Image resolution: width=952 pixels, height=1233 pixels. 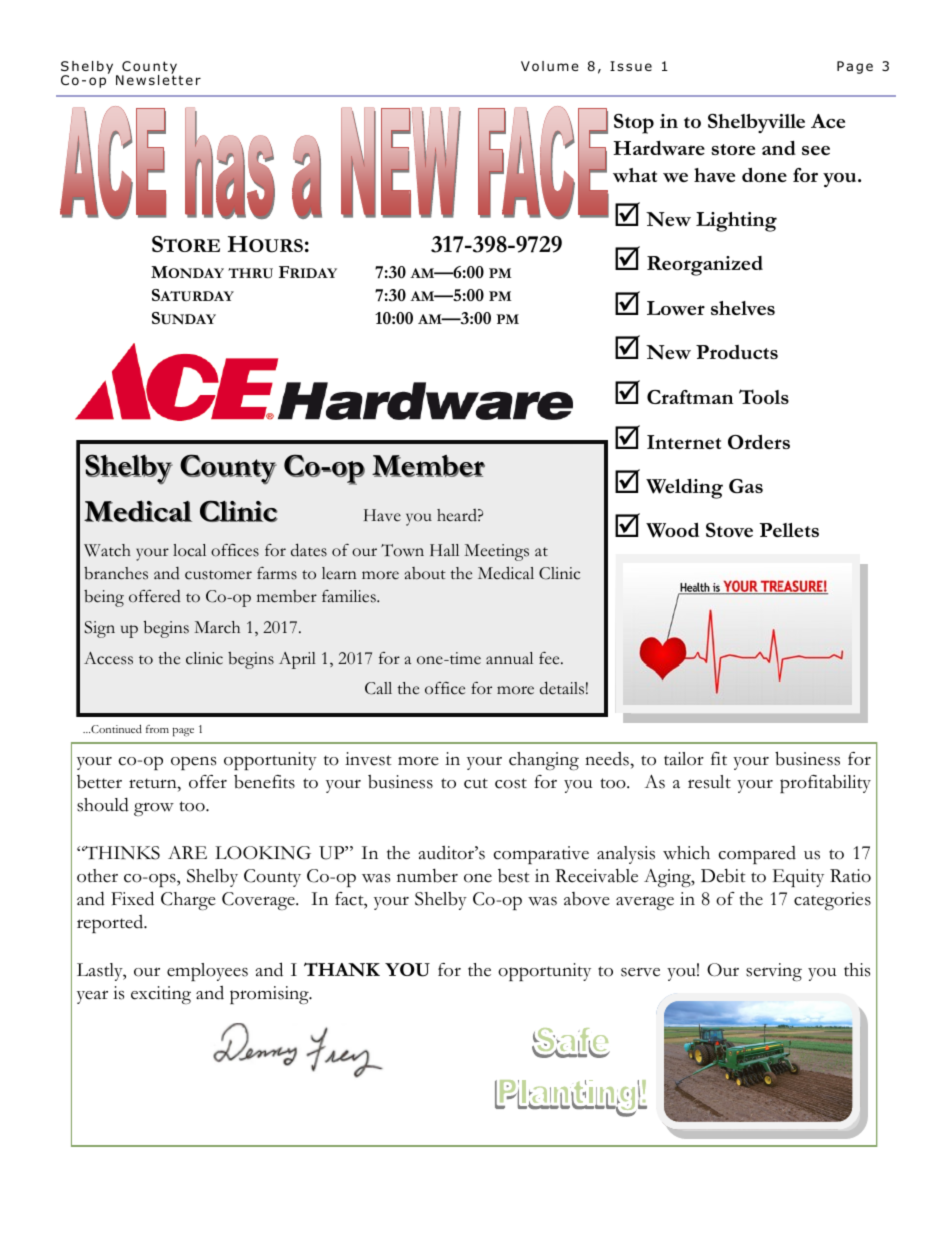 What do you see at coordinates (496, 552) in the screenshot?
I see `Meetings` at bounding box center [496, 552].
